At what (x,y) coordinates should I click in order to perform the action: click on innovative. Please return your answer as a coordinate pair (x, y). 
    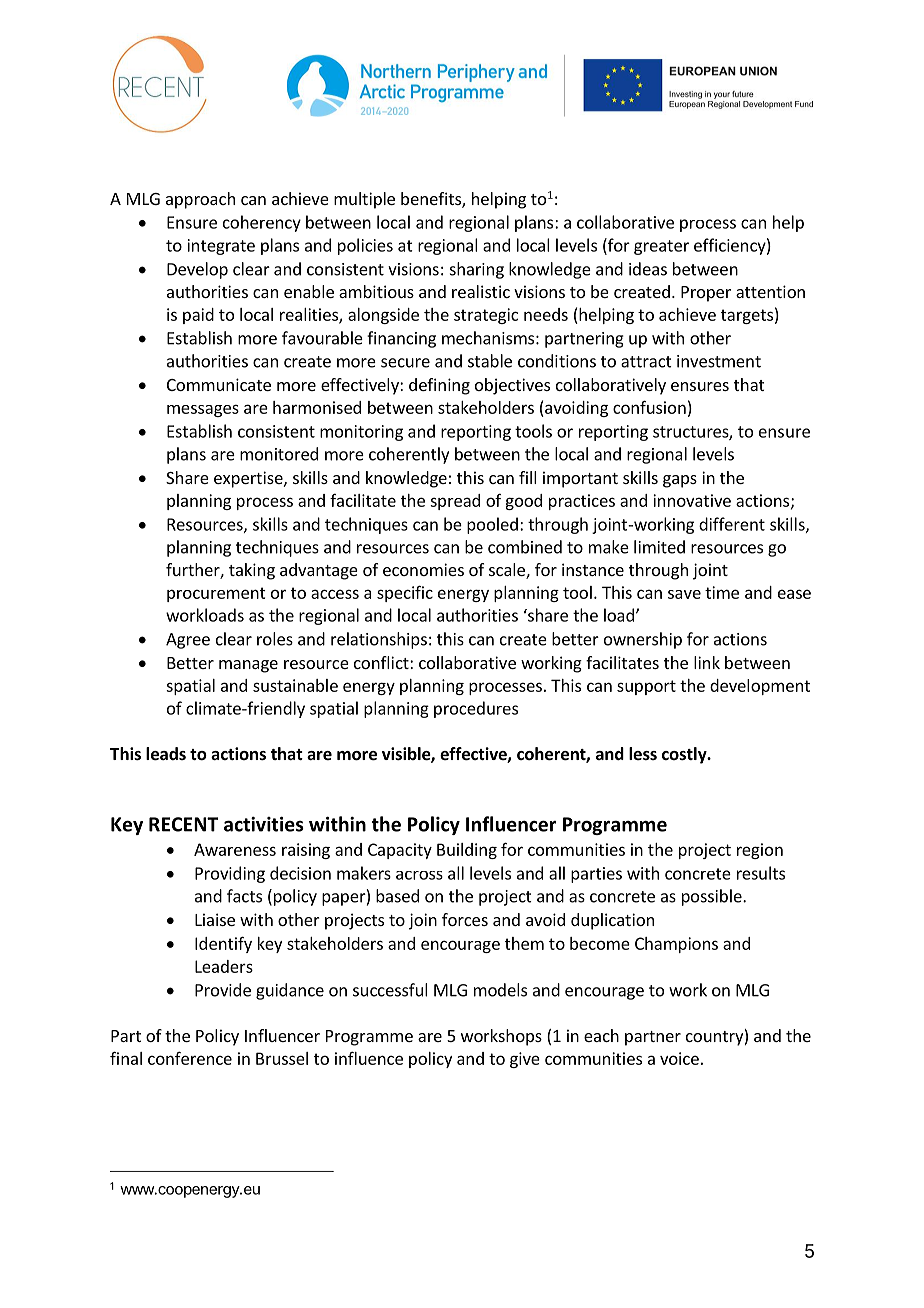
    Looking at the image, I should click on (692, 500).
